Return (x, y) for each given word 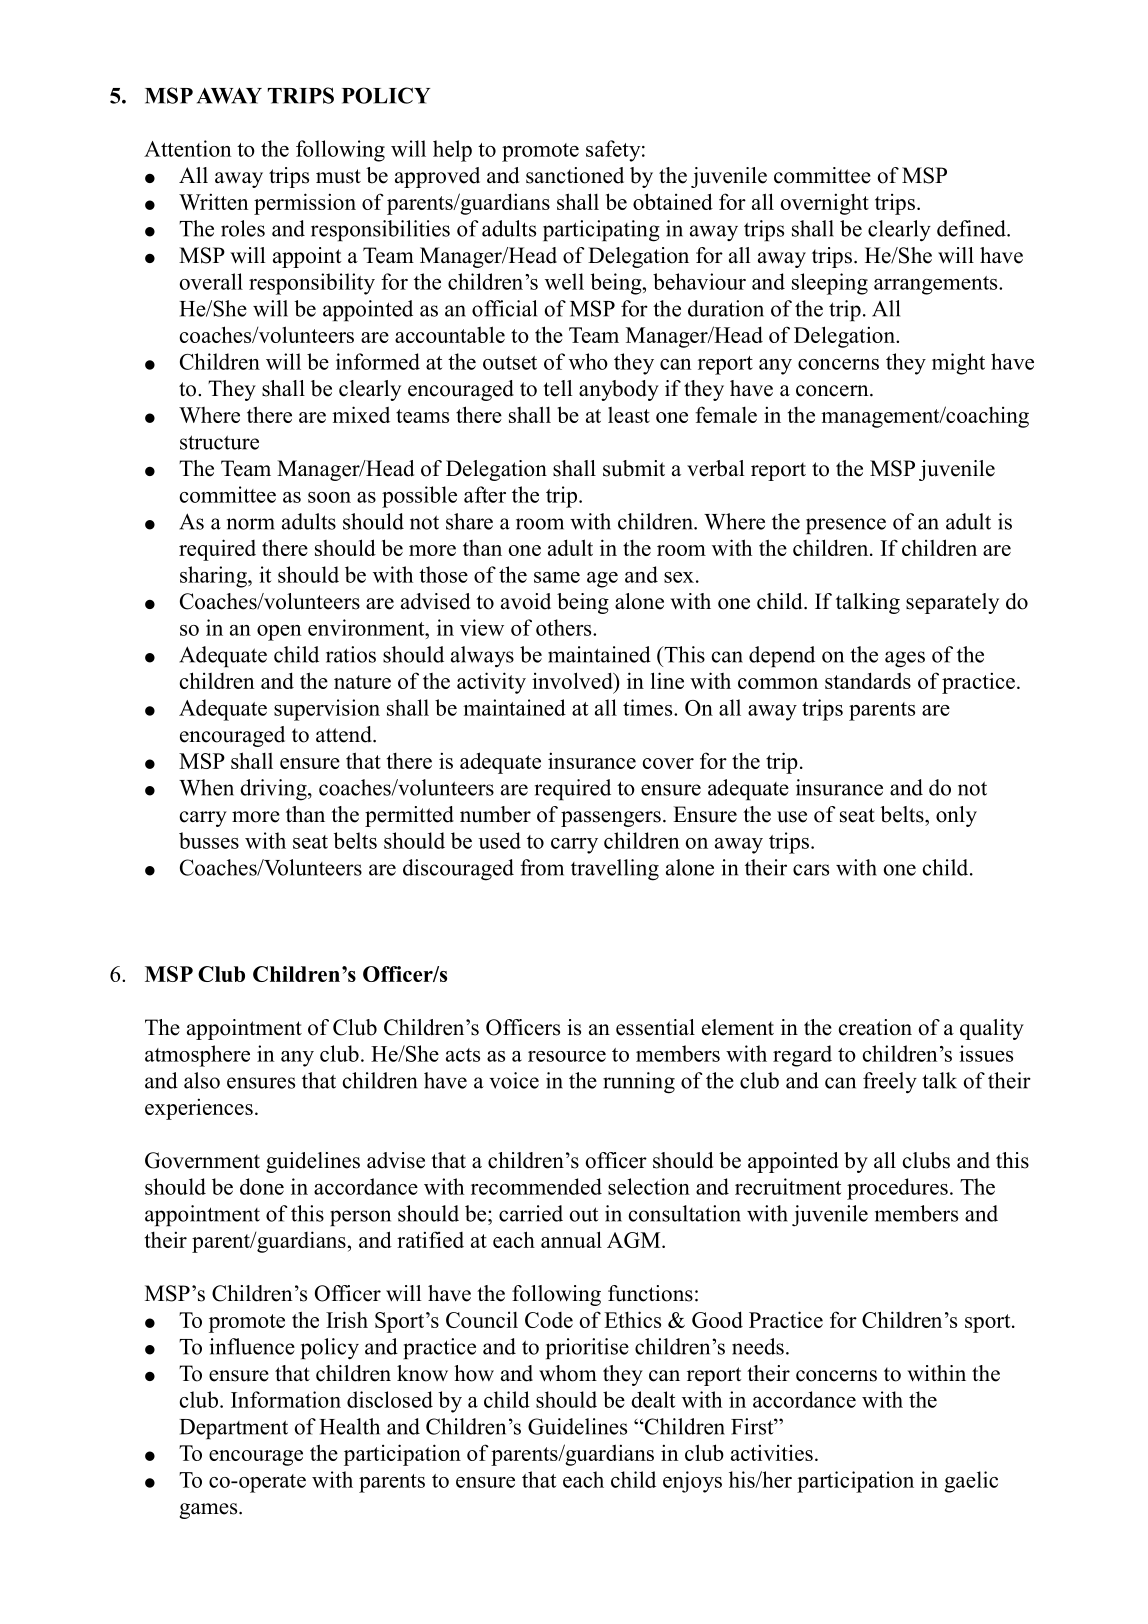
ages (905, 659)
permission (305, 204)
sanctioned (575, 175)
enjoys (692, 1482)
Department (233, 1429)
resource (567, 1056)
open (279, 633)
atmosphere (197, 1056)
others (565, 627)
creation (875, 1027)
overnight (825, 204)
